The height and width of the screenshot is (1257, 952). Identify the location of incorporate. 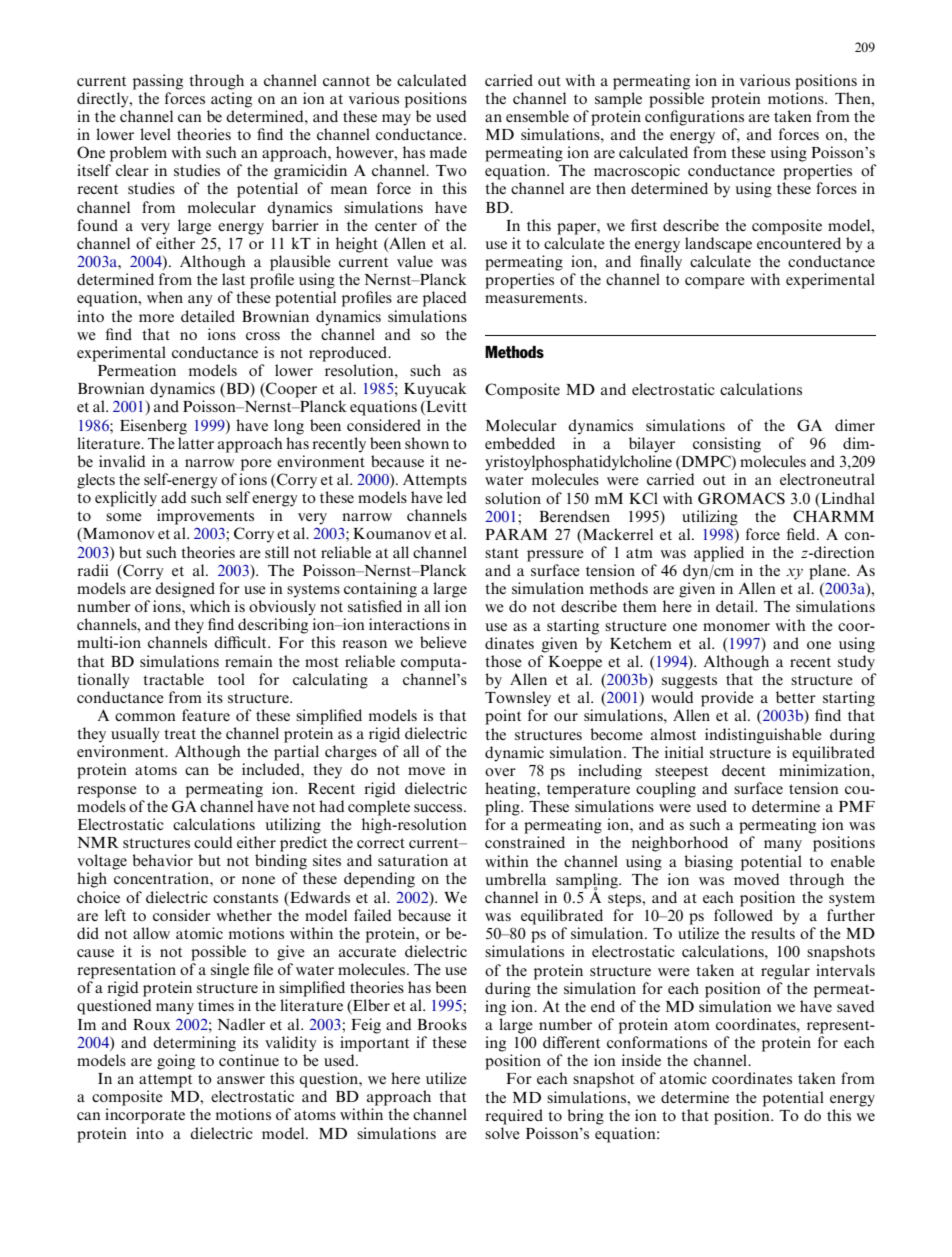
(145, 1116).
